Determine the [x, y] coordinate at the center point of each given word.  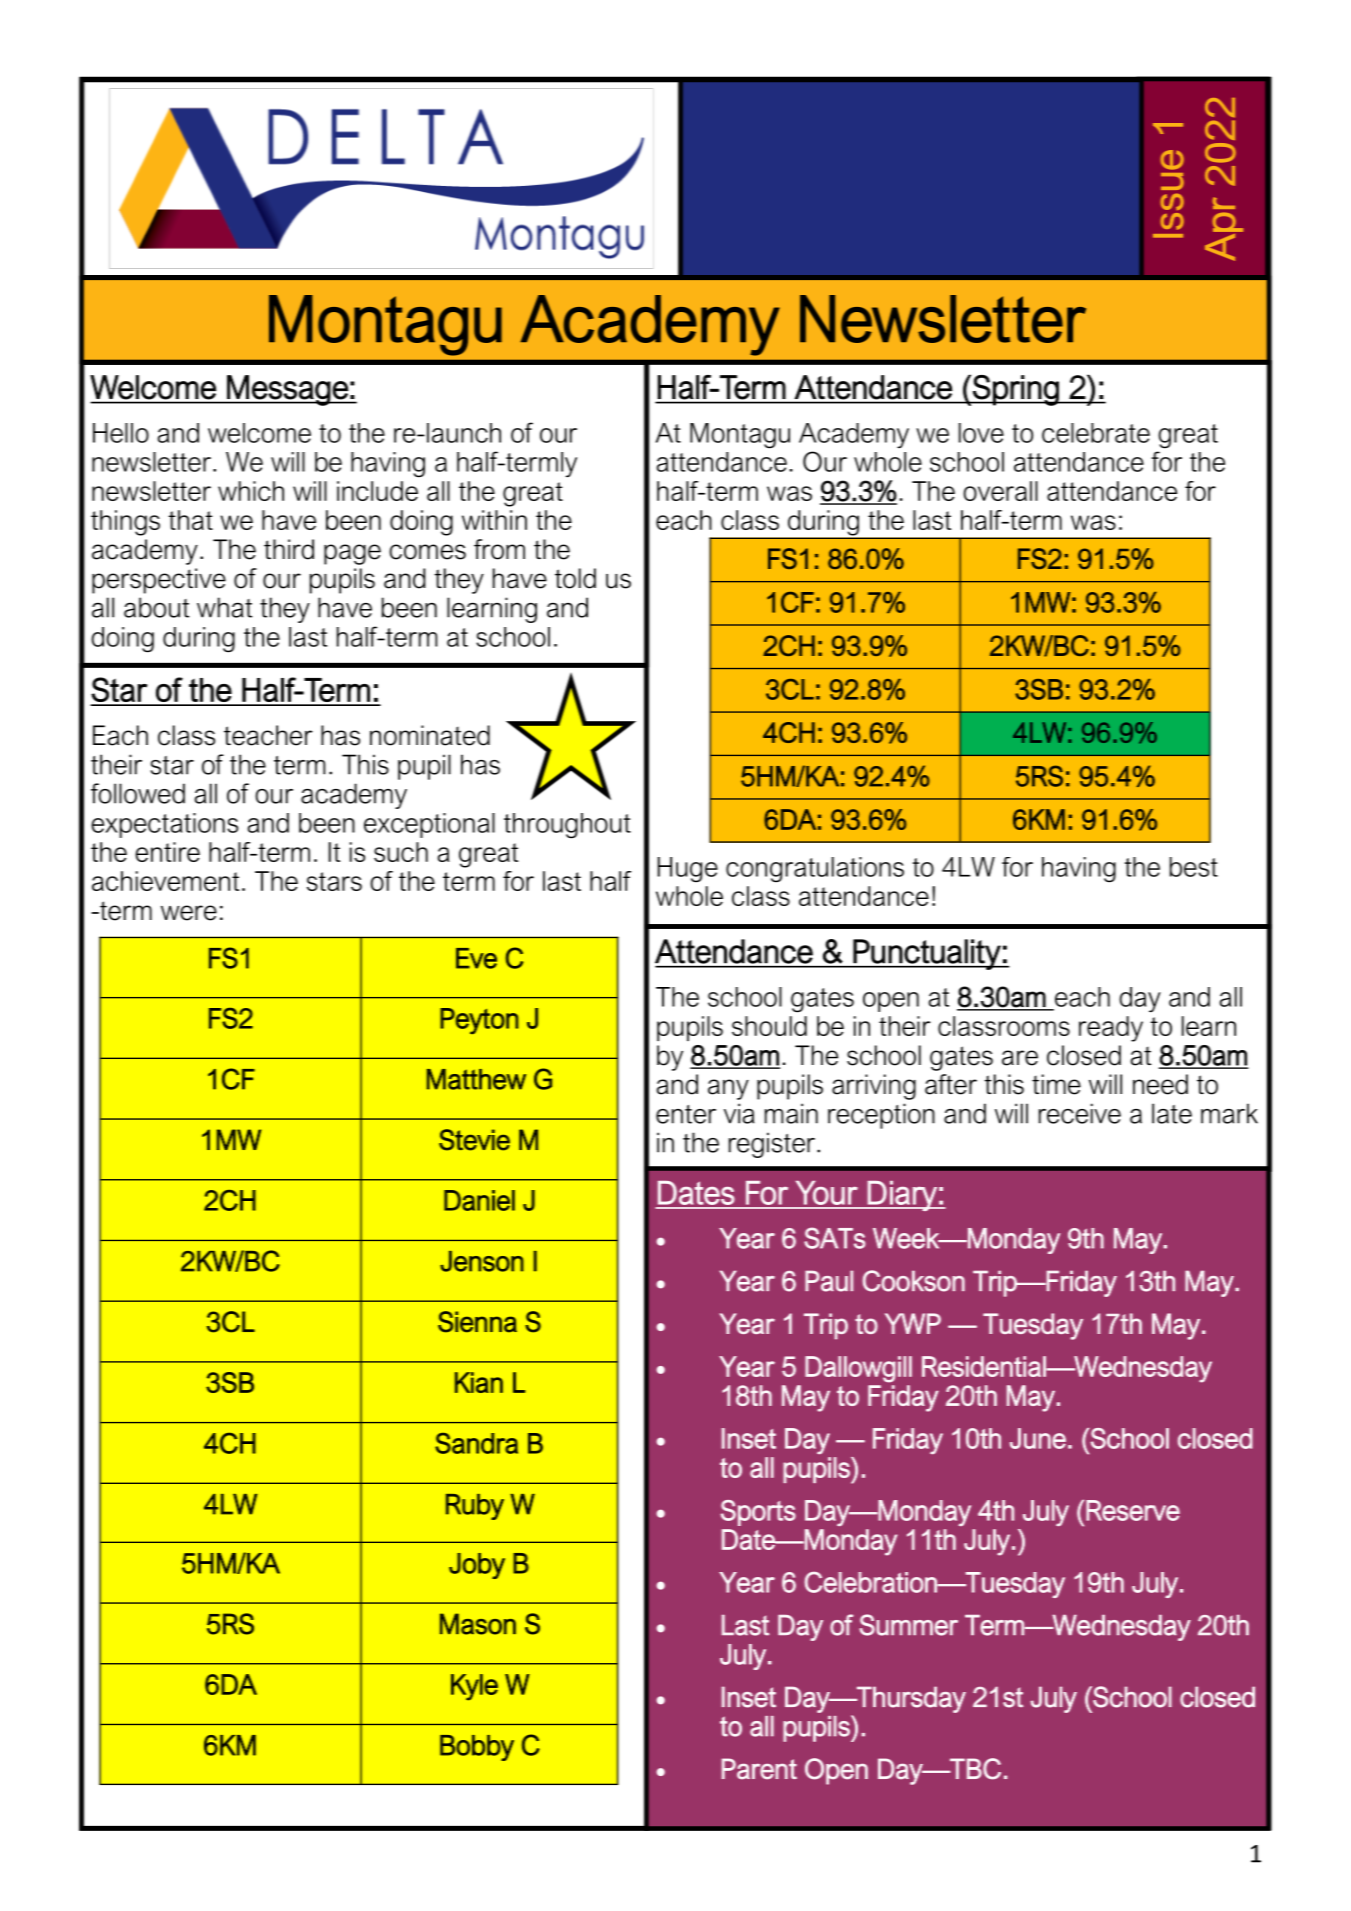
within [494, 520]
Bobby [477, 1748]
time [1056, 1084]
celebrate [1096, 433]
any [728, 1089]
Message [287, 390]
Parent [759, 1769]
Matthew [476, 1079]
